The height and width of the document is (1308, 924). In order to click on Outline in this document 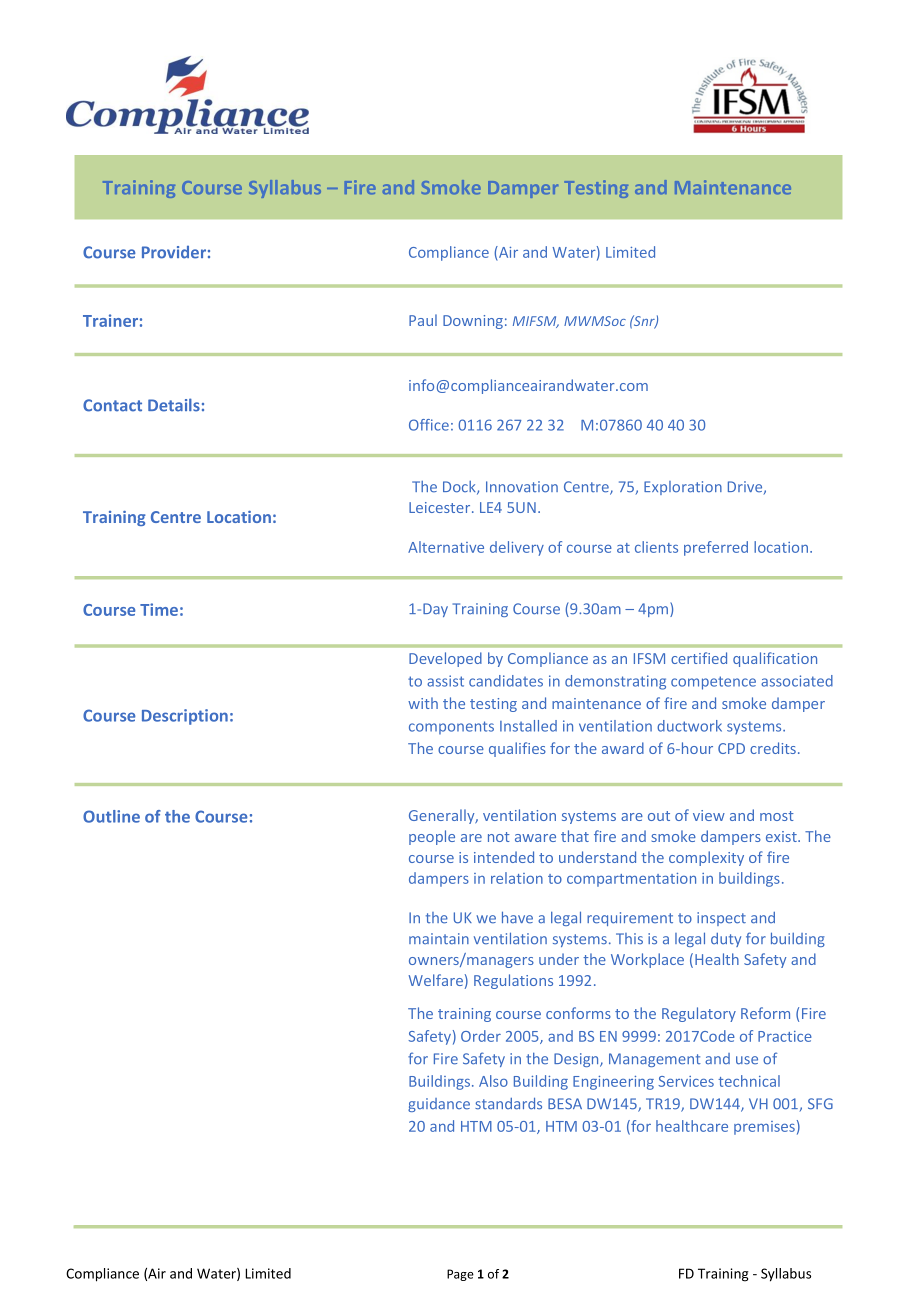, I will do `click(111, 816)`.
